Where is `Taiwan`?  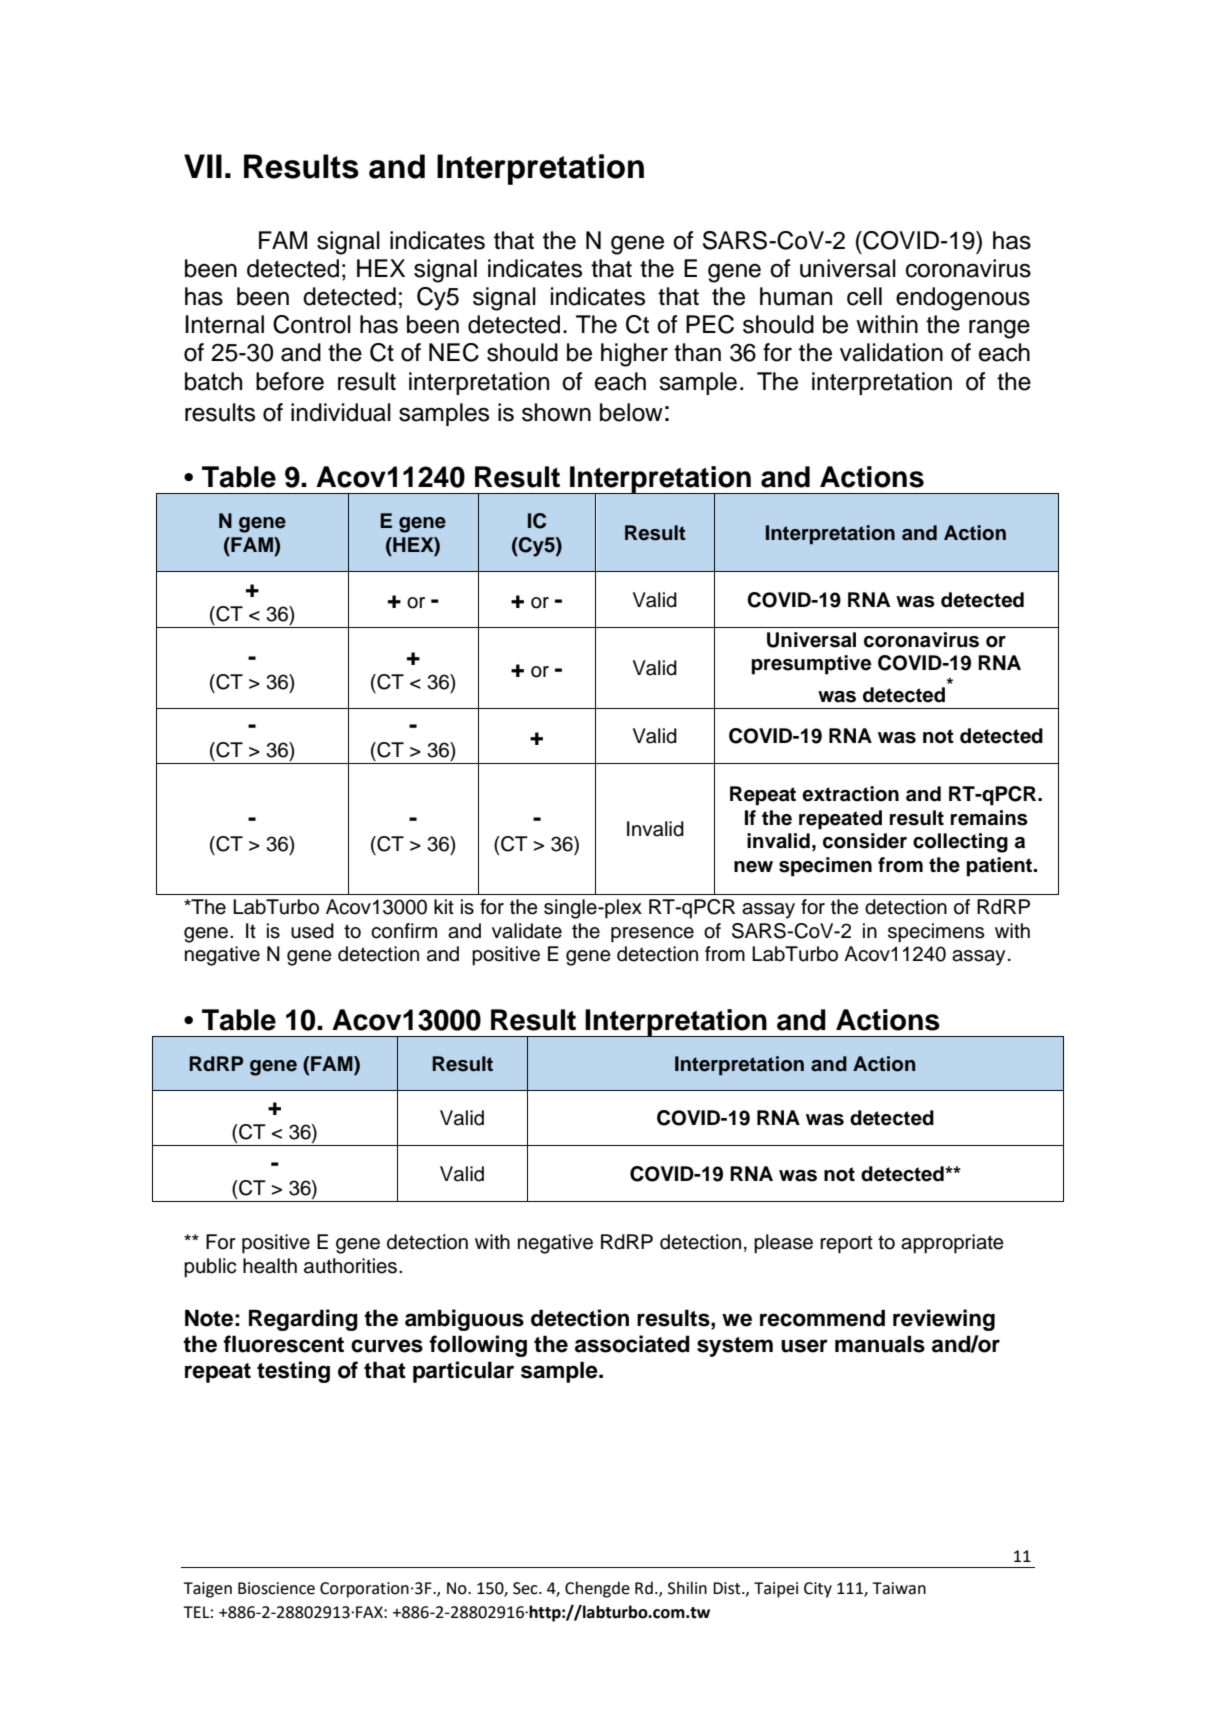 Taiwan is located at coordinates (899, 1588).
